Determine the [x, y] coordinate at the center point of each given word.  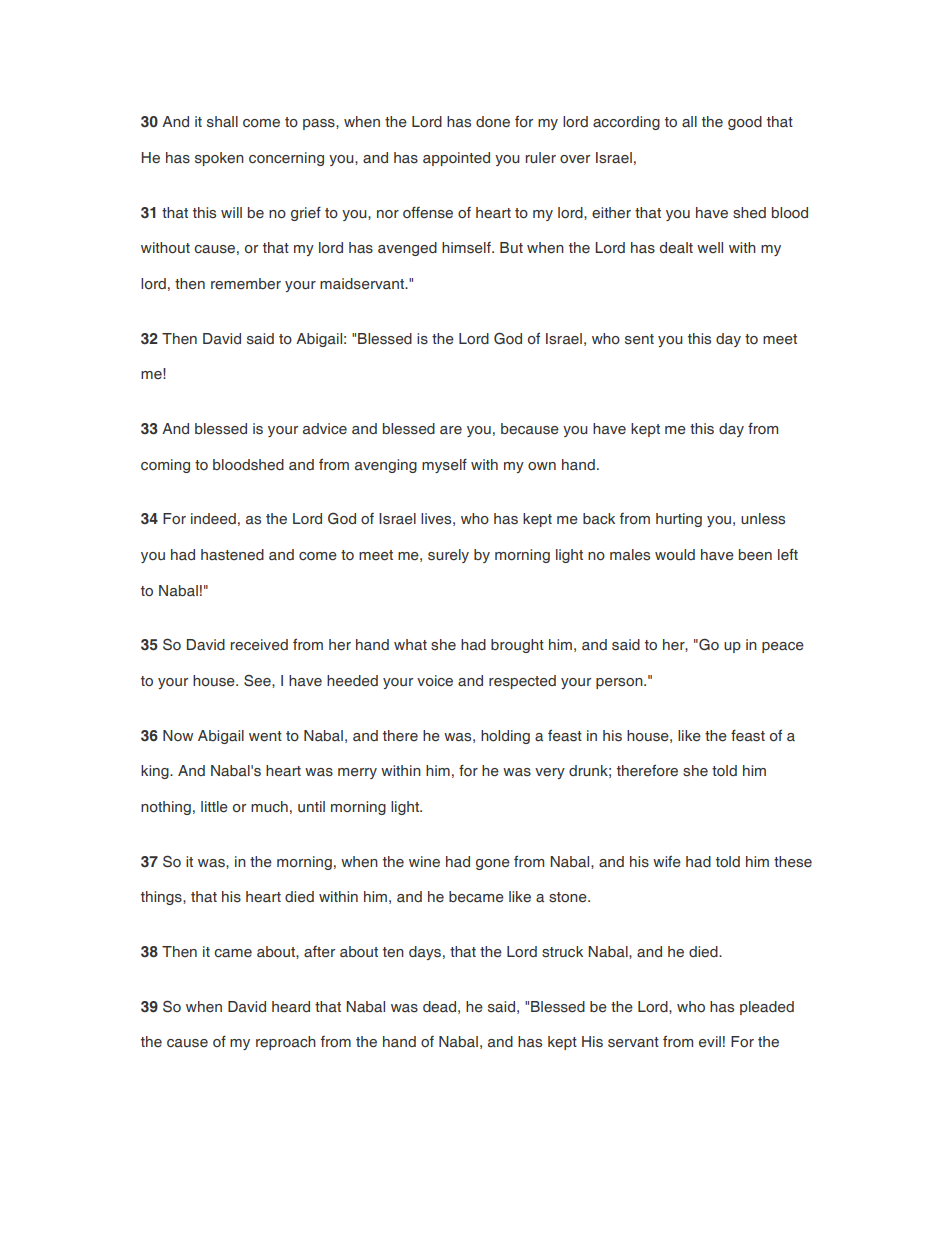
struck [562, 951]
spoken [219, 159]
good [745, 123]
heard [291, 1006]
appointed [456, 159]
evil [710, 1042]
